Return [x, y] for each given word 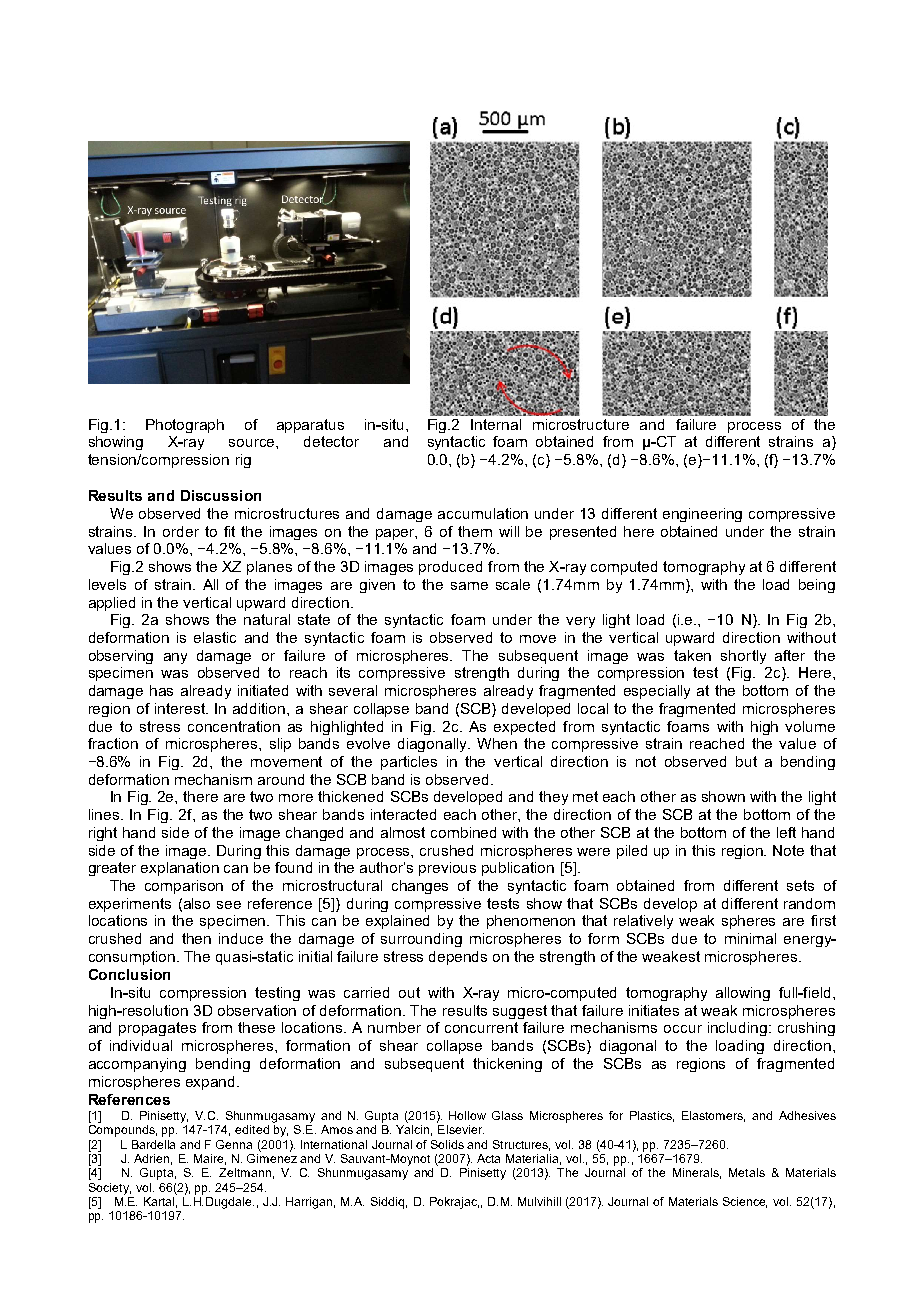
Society [110, 1189]
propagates [157, 1029]
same [469, 586]
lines [104, 814]
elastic [215, 637]
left [786, 832]
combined [463, 832]
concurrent [481, 1027]
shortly [743, 657]
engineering [702, 515]
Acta [488, 1158]
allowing [743, 994]
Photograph [185, 426]
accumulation [483, 513]
